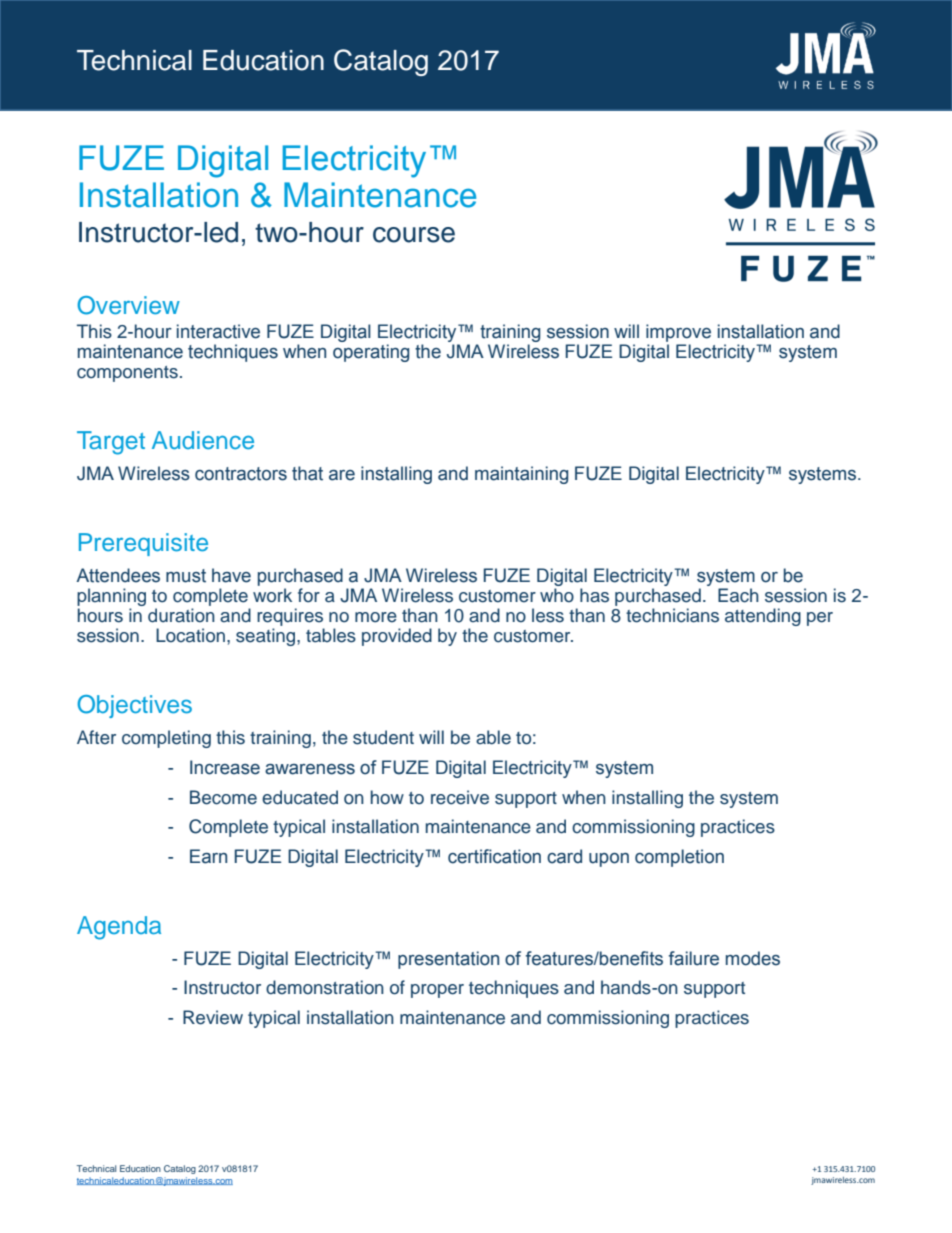 Image resolution: width=952 pixels, height=1233 pixels. Describe the element at coordinates (166, 739) in the screenshot. I see `completing` at that location.
